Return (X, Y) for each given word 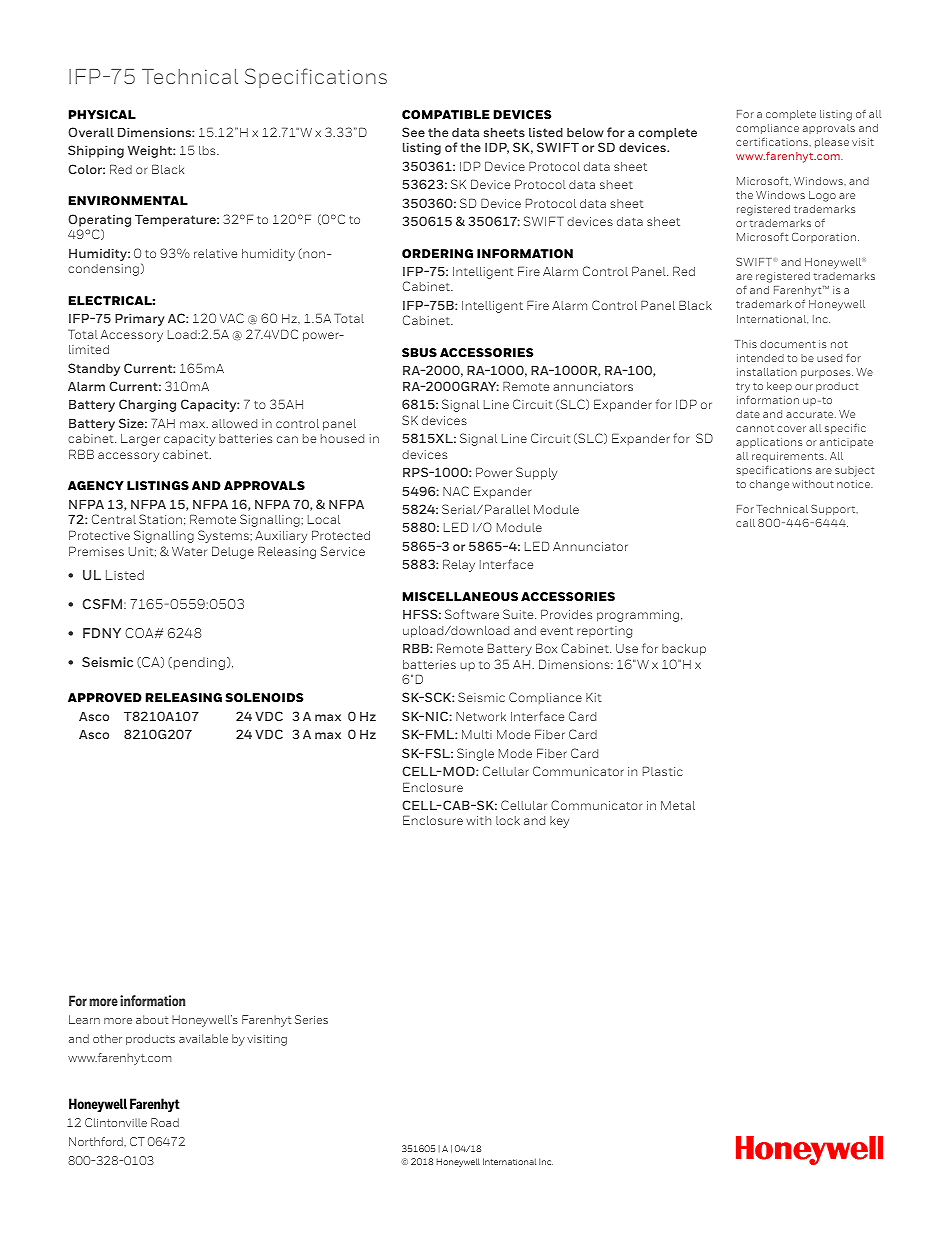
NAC (456, 491)
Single (475, 754)
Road (165, 1122)
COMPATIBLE (446, 114)
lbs (208, 150)
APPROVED (105, 697)
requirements (789, 457)
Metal (678, 805)
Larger (140, 440)
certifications (773, 142)
